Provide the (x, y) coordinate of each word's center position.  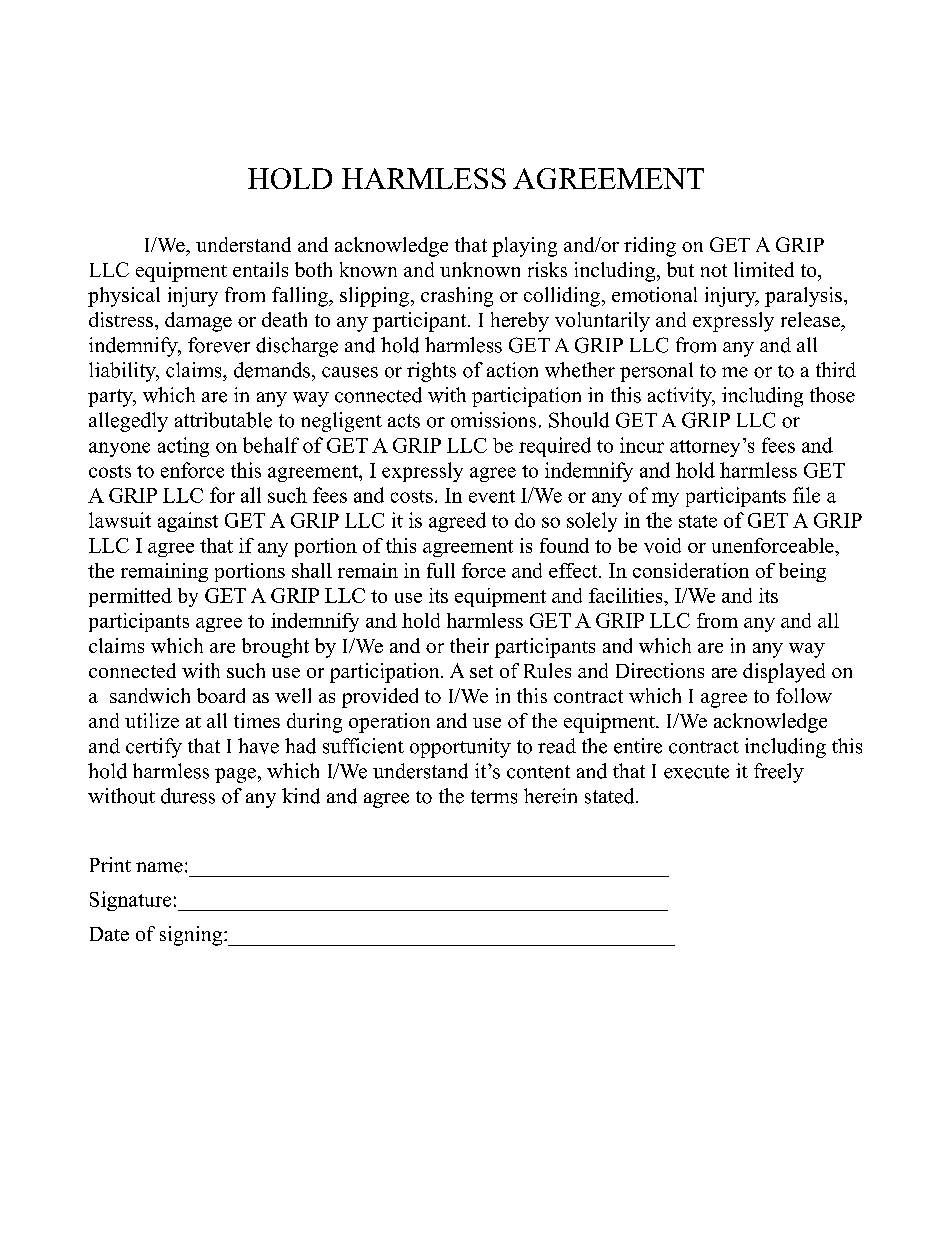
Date (109, 934)
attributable (223, 420)
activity (681, 397)
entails (260, 269)
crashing (457, 297)
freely (779, 773)
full (441, 570)
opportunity (460, 748)
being (802, 572)
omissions (493, 420)
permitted (130, 597)
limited (764, 269)
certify (154, 748)
